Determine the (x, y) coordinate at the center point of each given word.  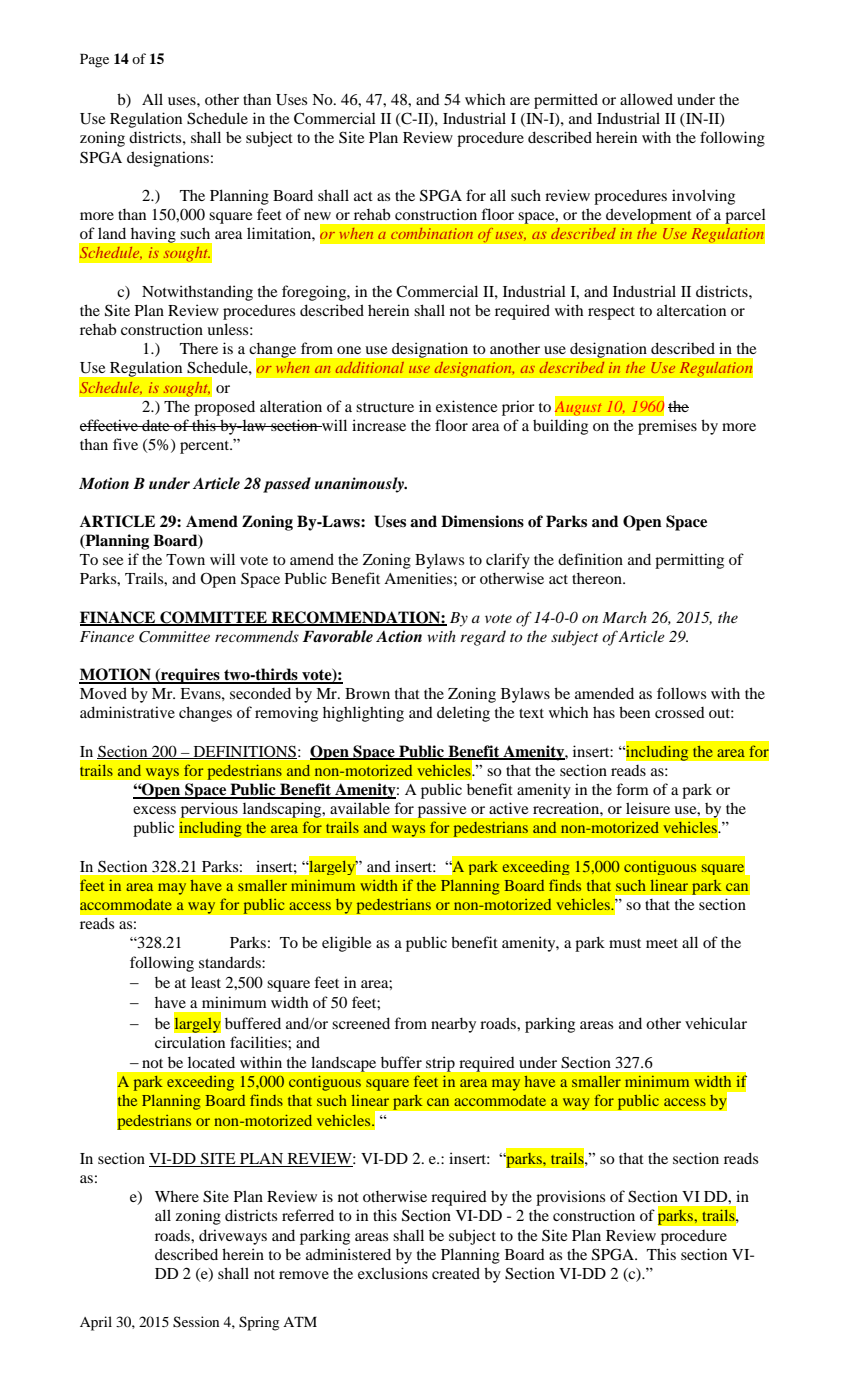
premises (667, 427)
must (625, 943)
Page (94, 61)
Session (196, 1322)
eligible (346, 944)
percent (206, 447)
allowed (646, 99)
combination (432, 233)
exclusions (393, 1273)
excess (154, 810)
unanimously (360, 485)
